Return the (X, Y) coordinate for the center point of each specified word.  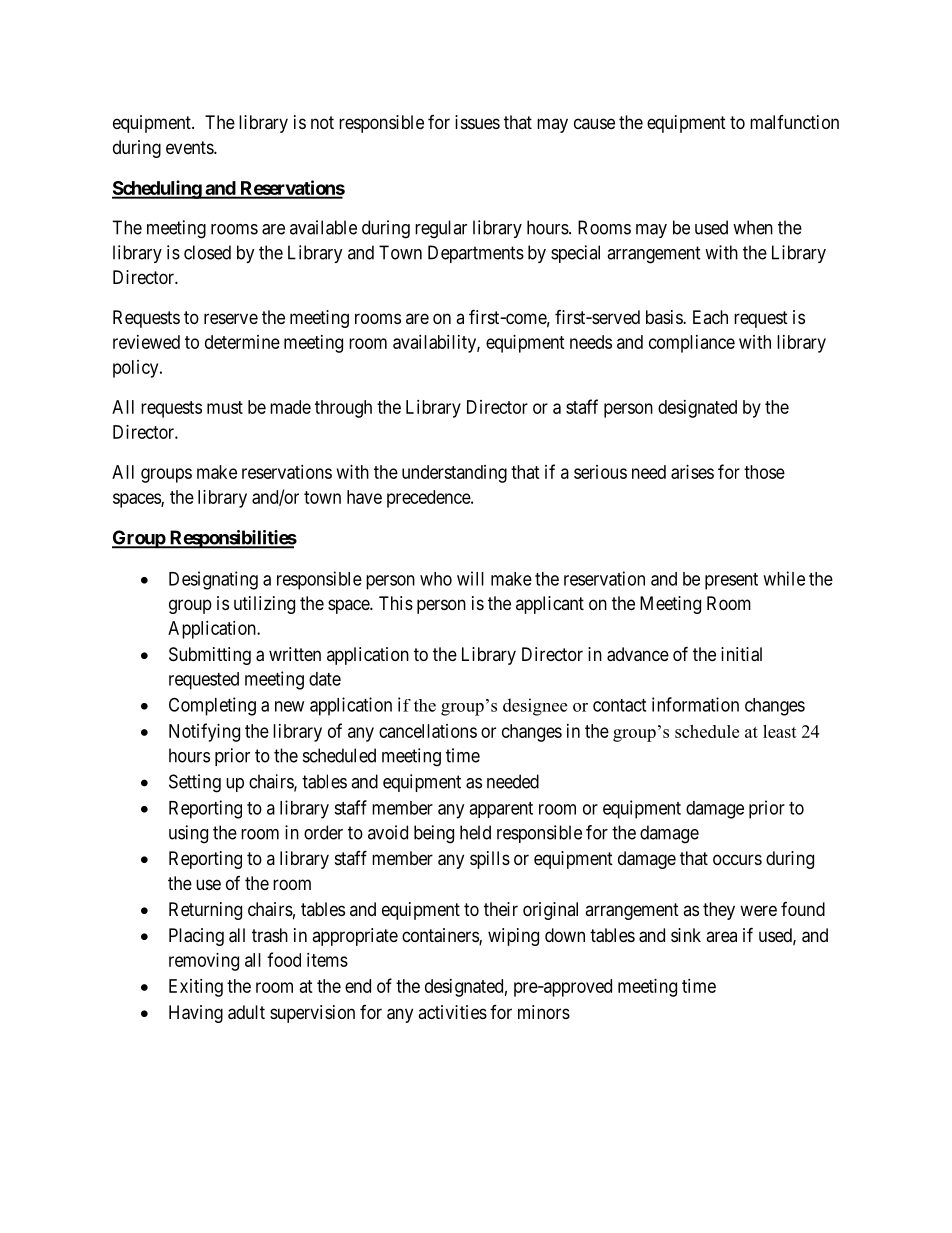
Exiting (196, 988)
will (470, 578)
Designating (213, 580)
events (190, 147)
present (731, 581)
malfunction (794, 122)
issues (477, 122)
